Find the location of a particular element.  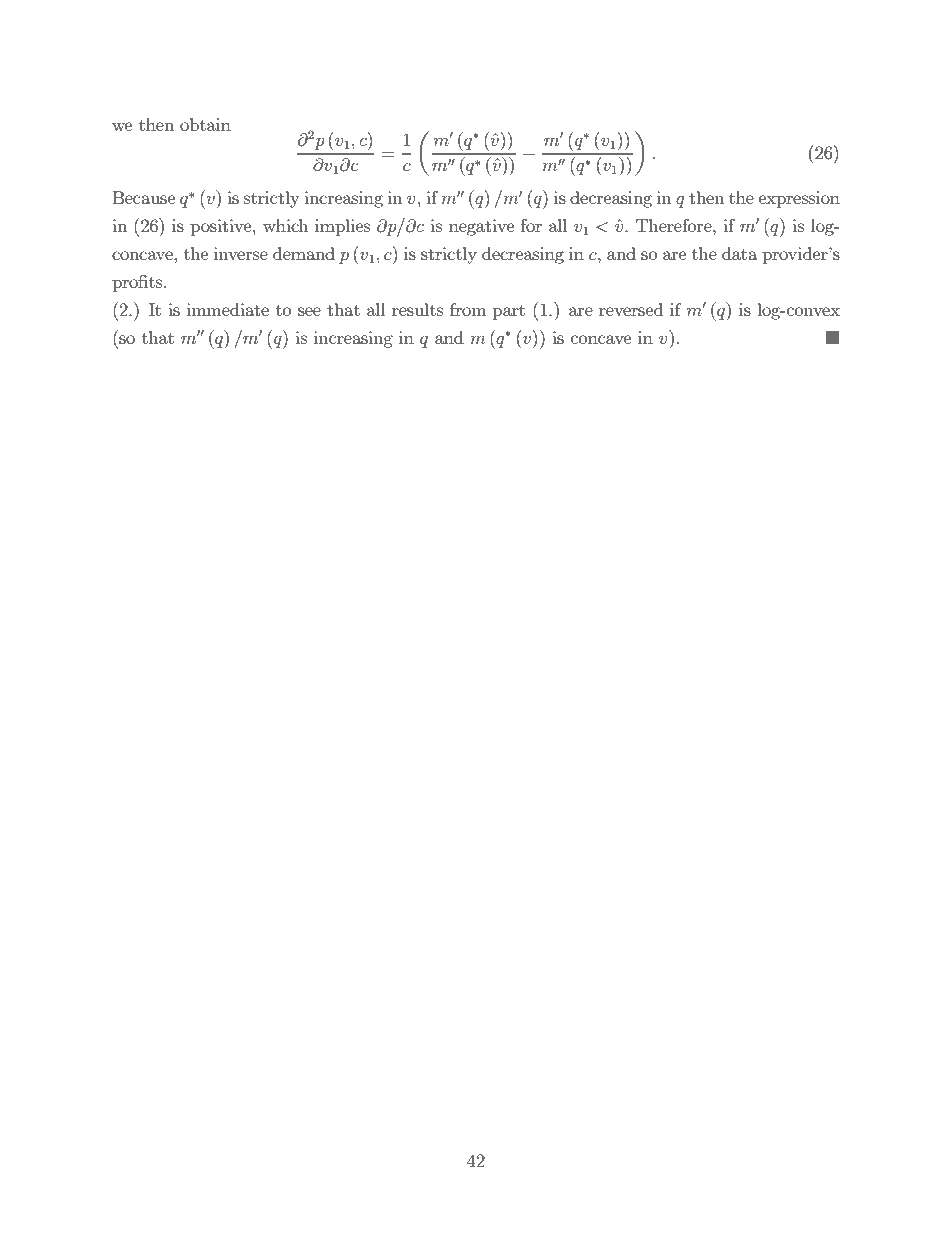

obtain is located at coordinates (205, 124).
